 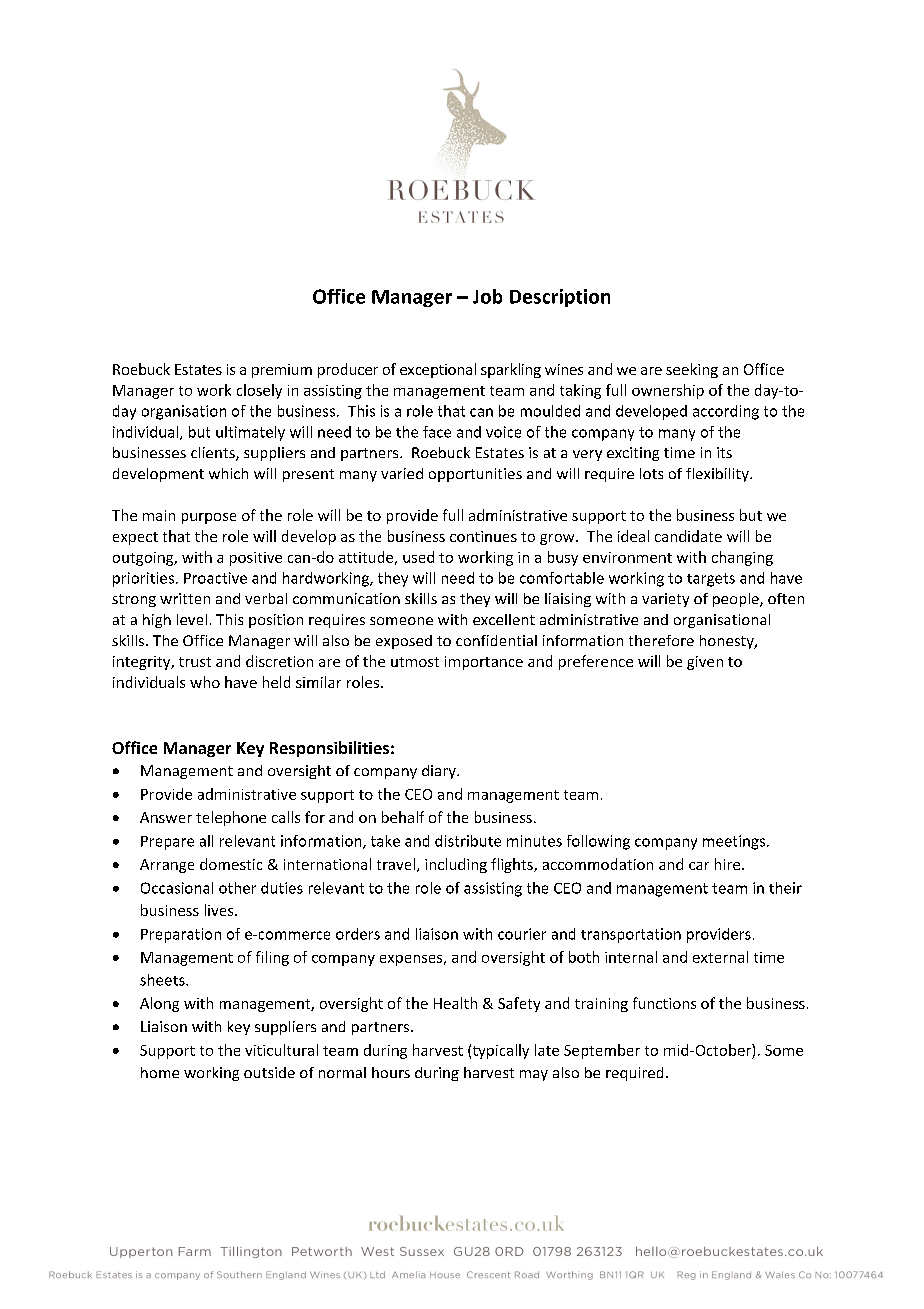 I want to click on functions, so click(x=664, y=1003).
